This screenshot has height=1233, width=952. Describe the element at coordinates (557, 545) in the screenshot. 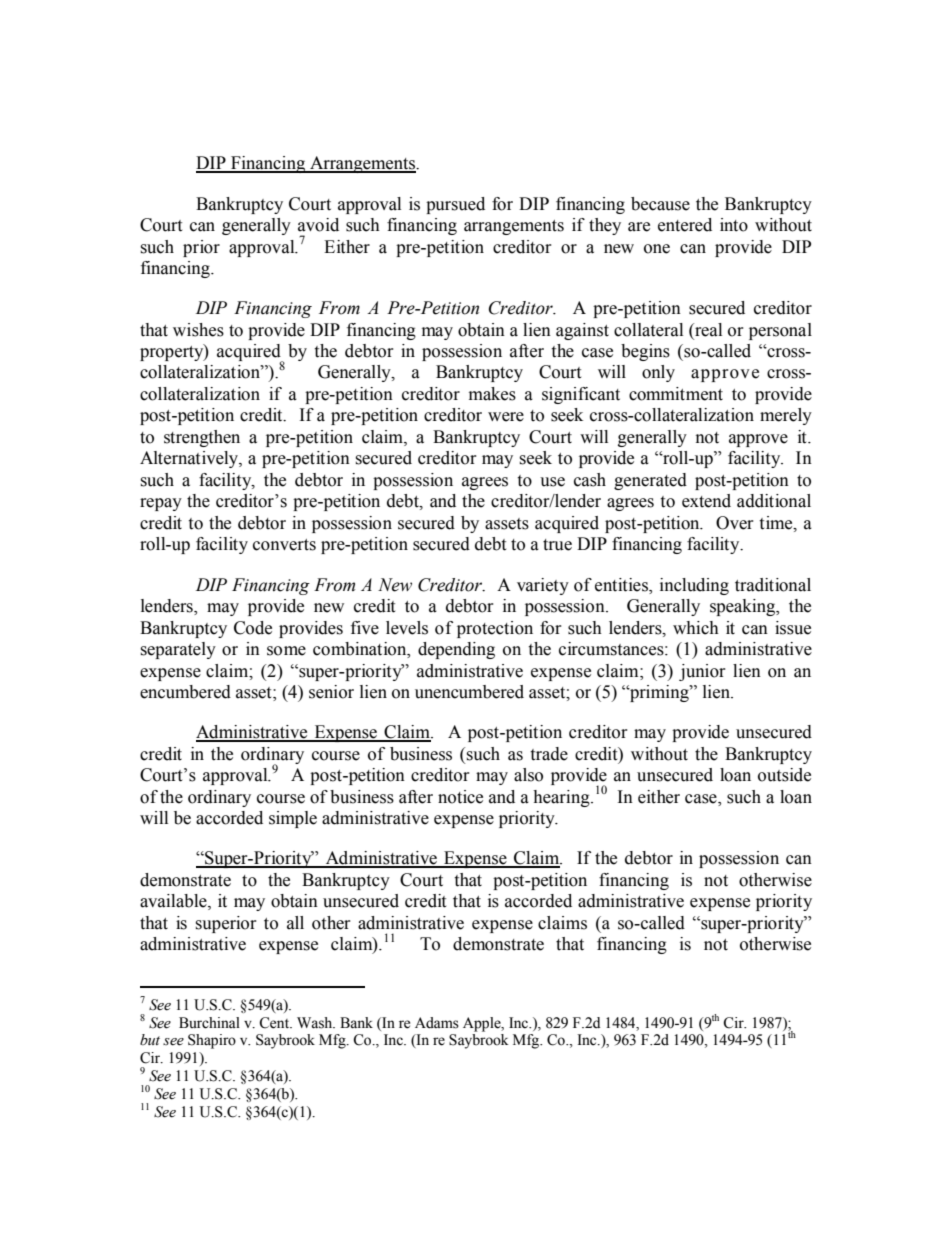

I see `true` at that location.
